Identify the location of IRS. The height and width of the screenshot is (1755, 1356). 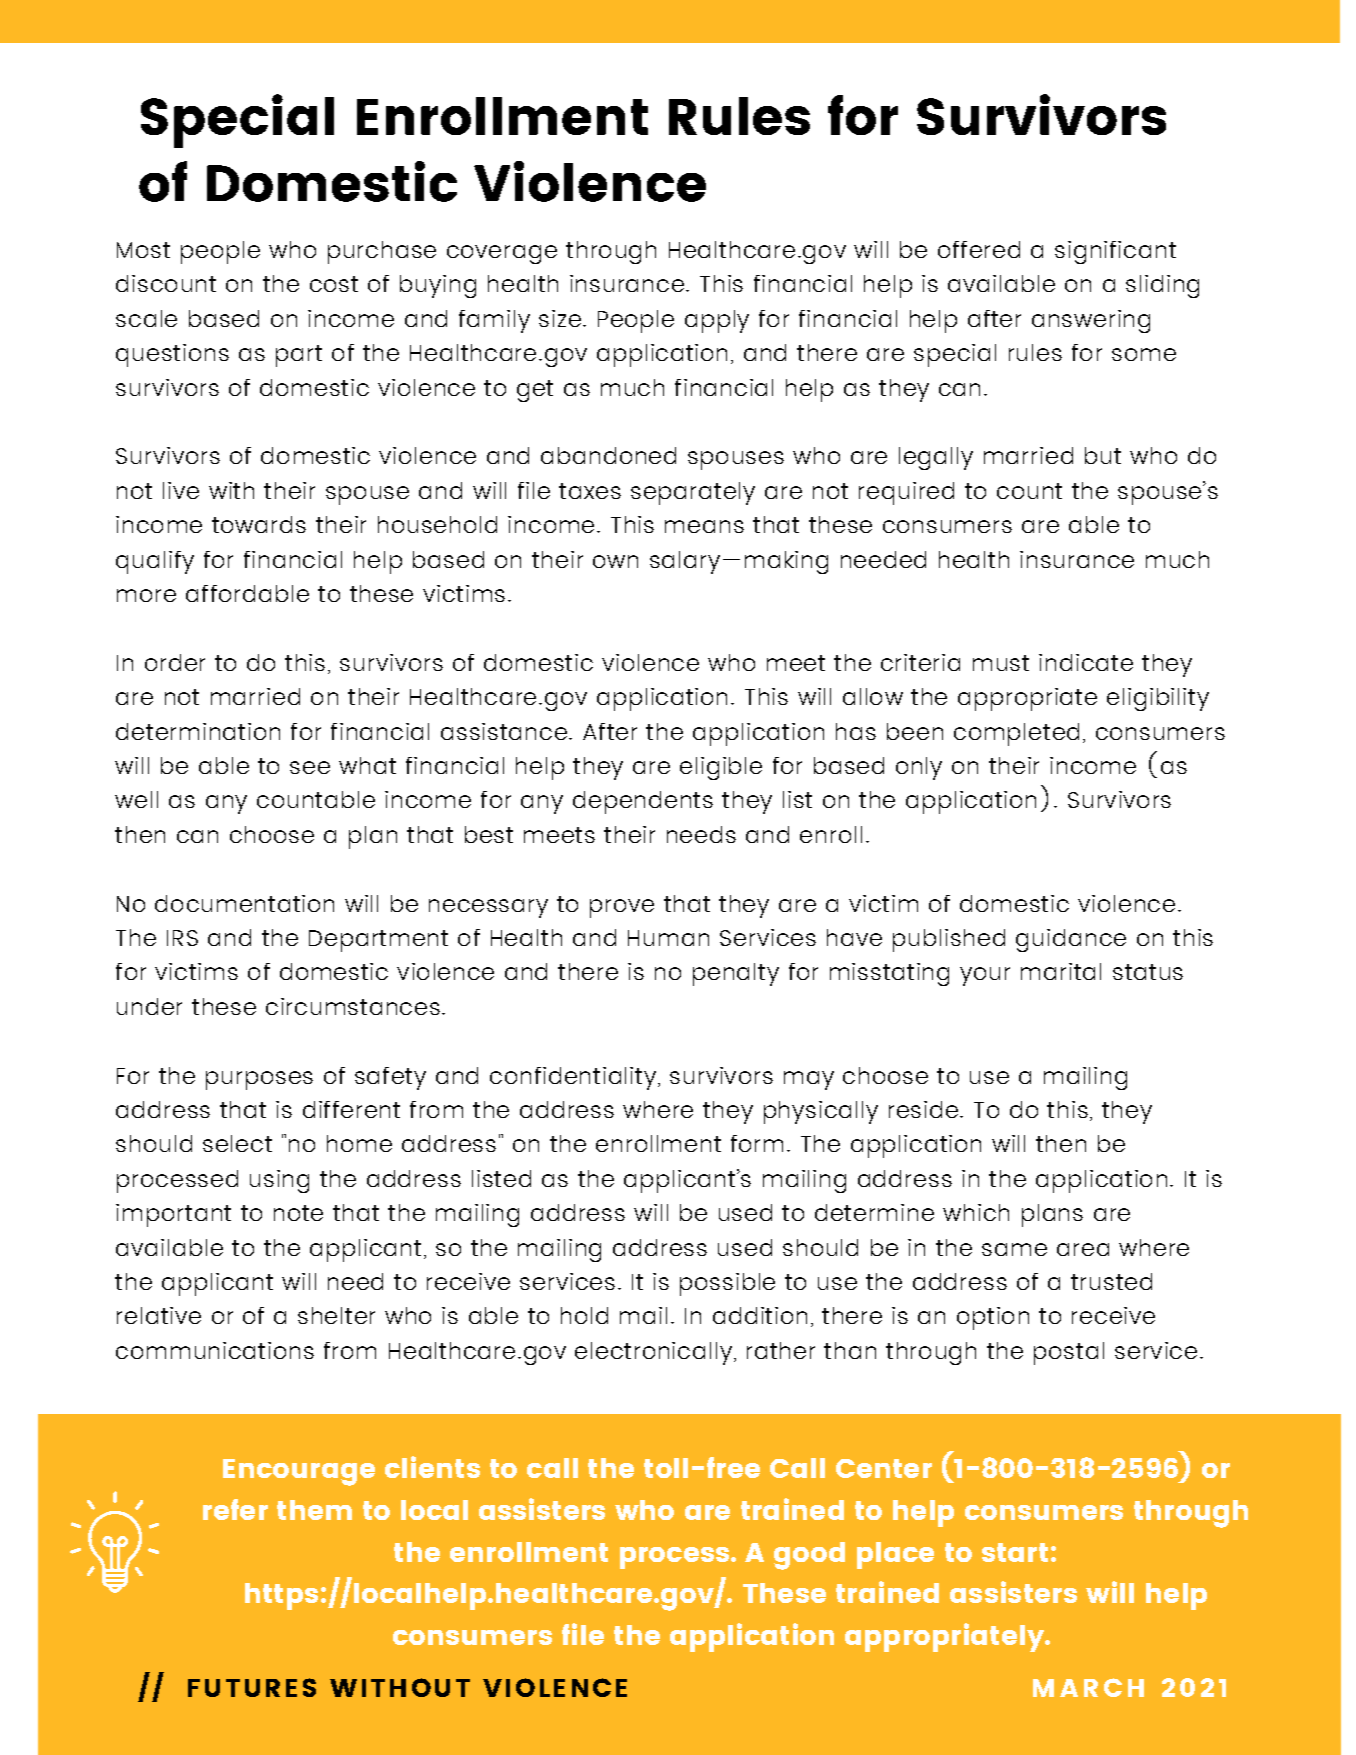
(182, 938).
